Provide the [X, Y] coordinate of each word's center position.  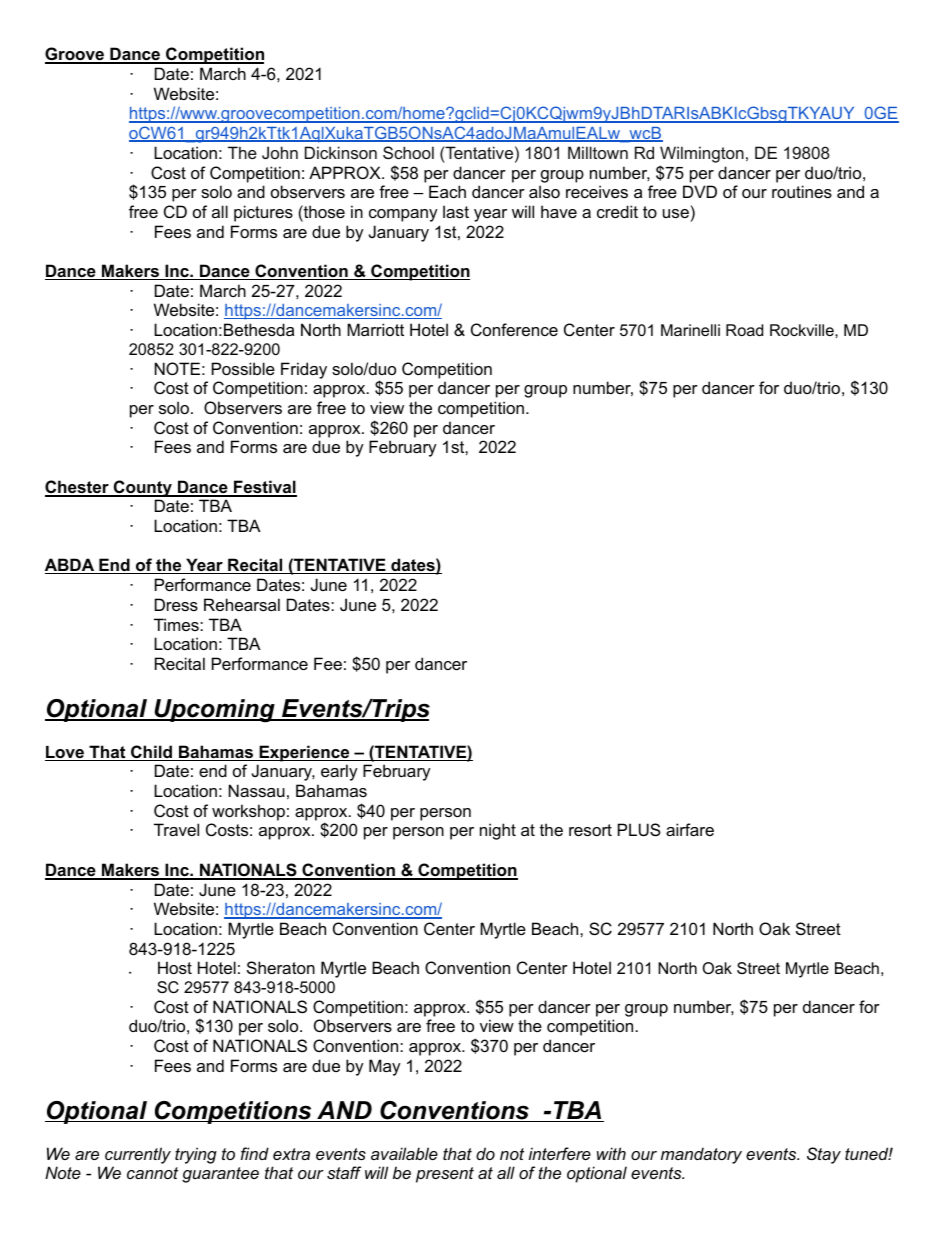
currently [138, 1155]
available [404, 1153]
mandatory [701, 1155]
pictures [263, 213]
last [456, 211]
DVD [700, 191]
